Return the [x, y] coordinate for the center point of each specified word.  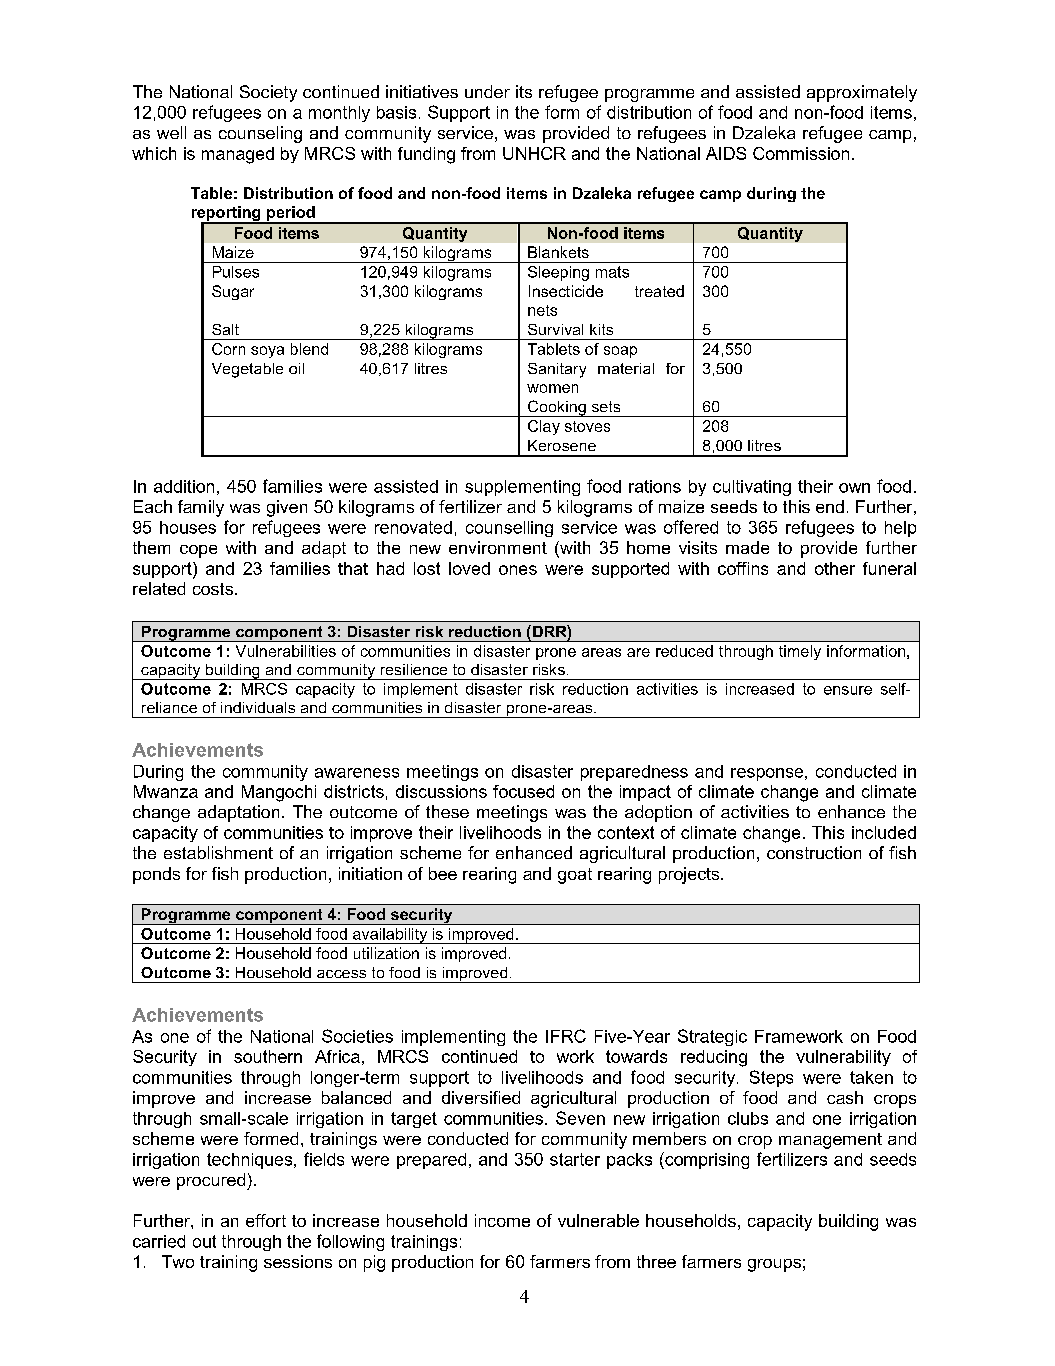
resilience [414, 669]
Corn [228, 349]
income [502, 1220]
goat [575, 876]
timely [800, 652]
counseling [260, 134]
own [854, 488]
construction [814, 852]
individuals [258, 707]
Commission [801, 153]
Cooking [557, 408]
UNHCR [534, 153]
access [341, 974]
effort [266, 1220]
